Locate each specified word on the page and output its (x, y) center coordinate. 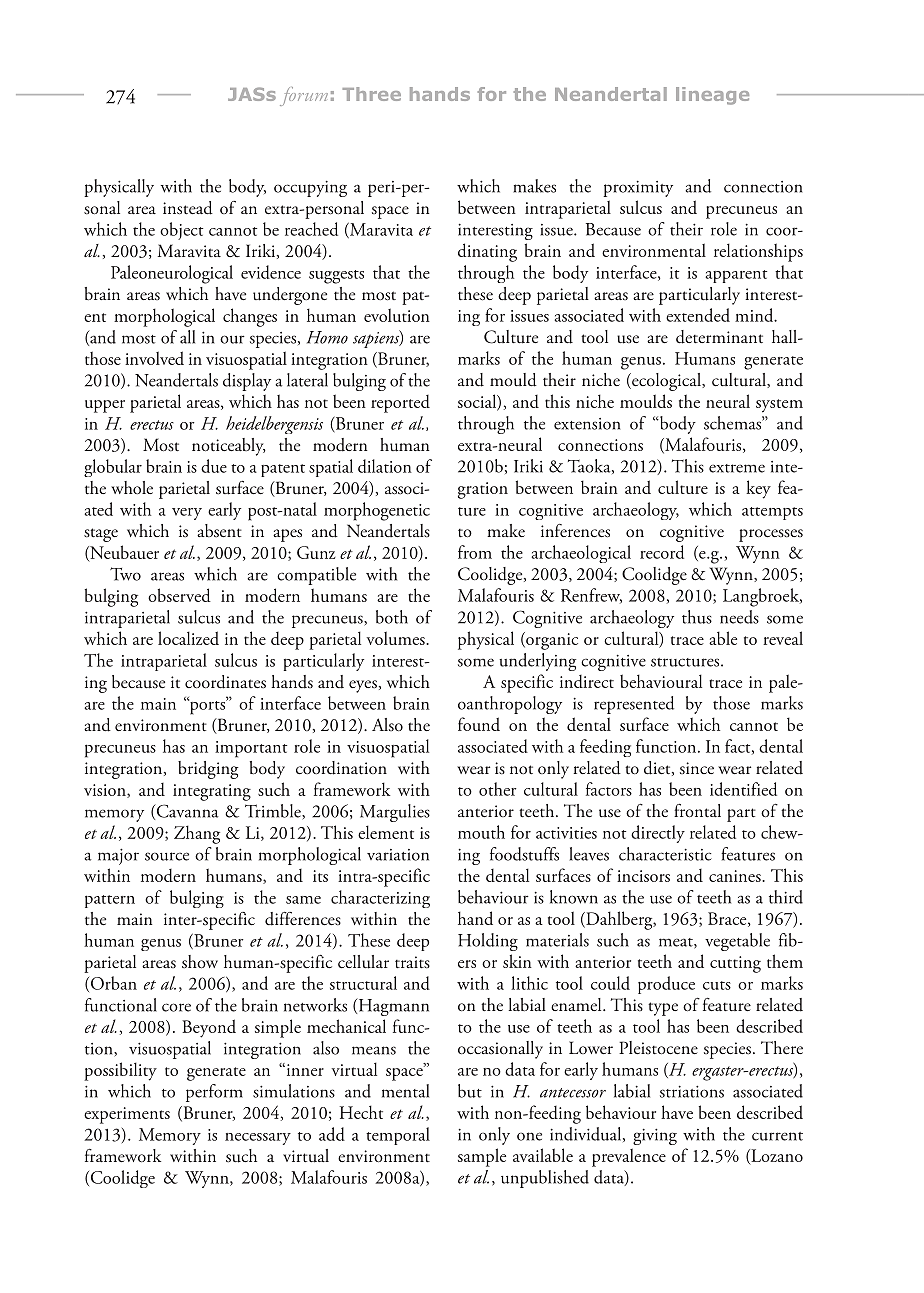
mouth (481, 832)
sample (482, 1157)
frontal (697, 811)
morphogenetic (377, 511)
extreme (737, 468)
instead (188, 208)
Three (371, 94)
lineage (712, 96)
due (214, 466)
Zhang (197, 834)
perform (214, 1093)
